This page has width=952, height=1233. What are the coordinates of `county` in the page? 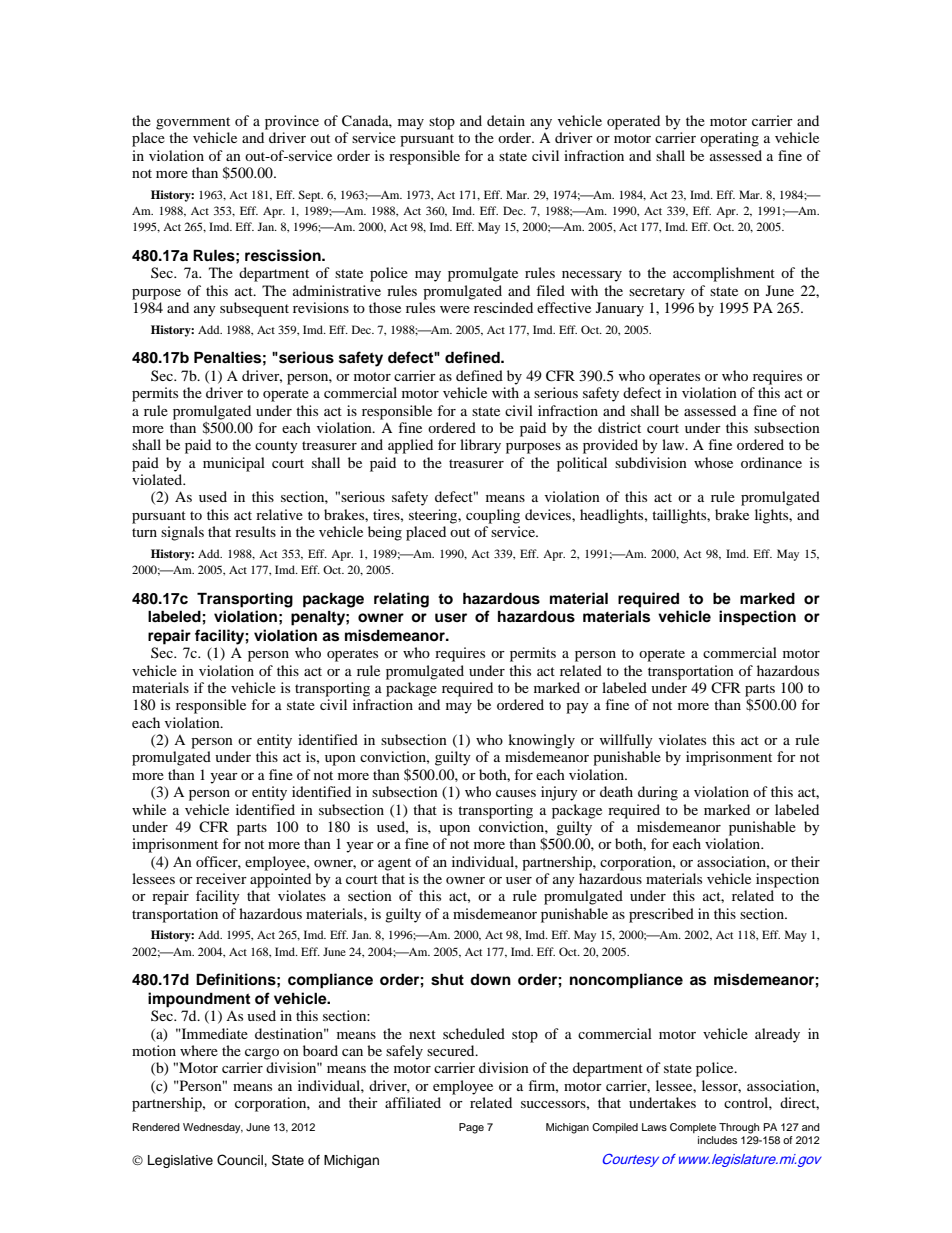 It's located at (276, 447).
